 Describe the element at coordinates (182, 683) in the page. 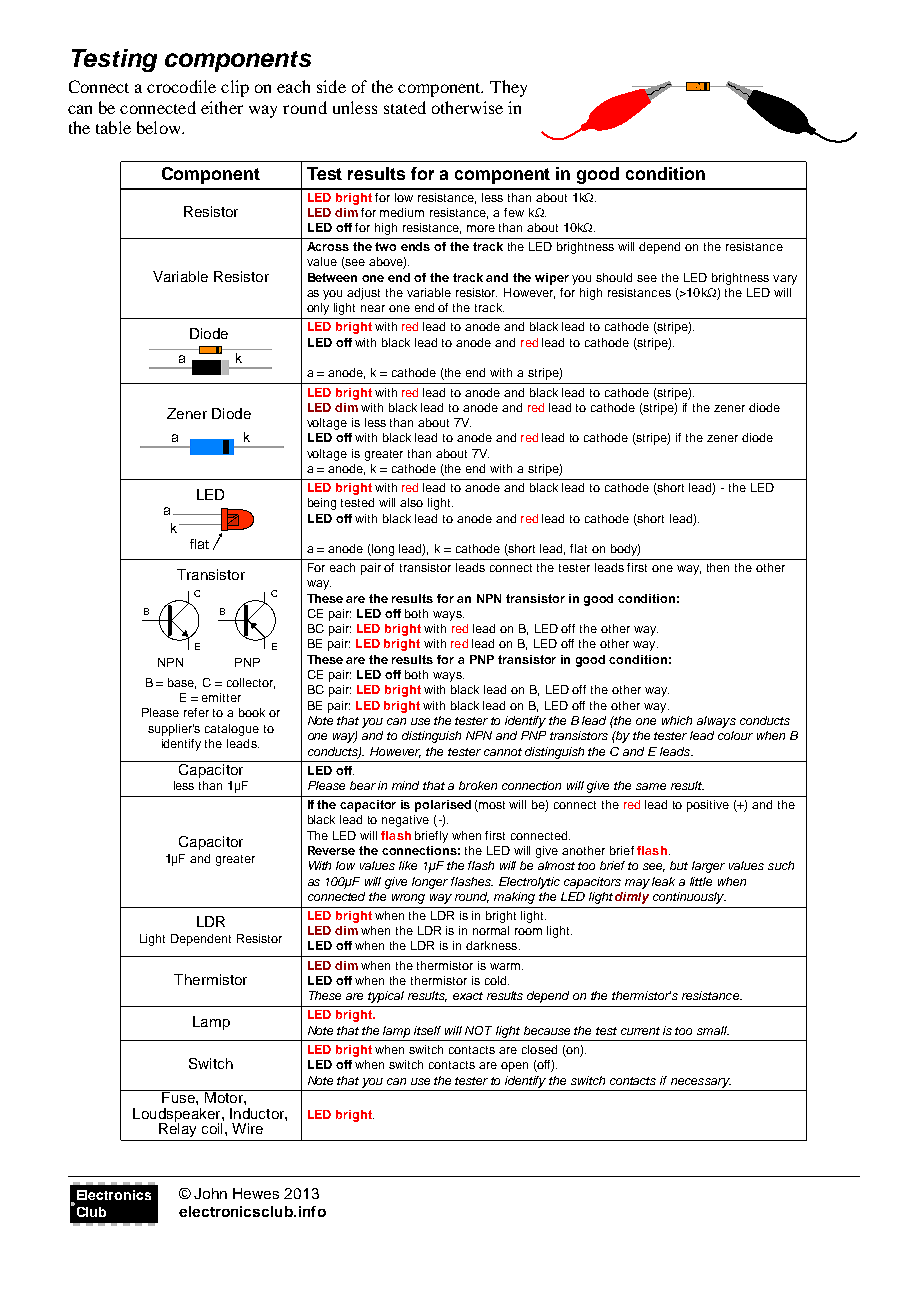

I see `base` at that location.
